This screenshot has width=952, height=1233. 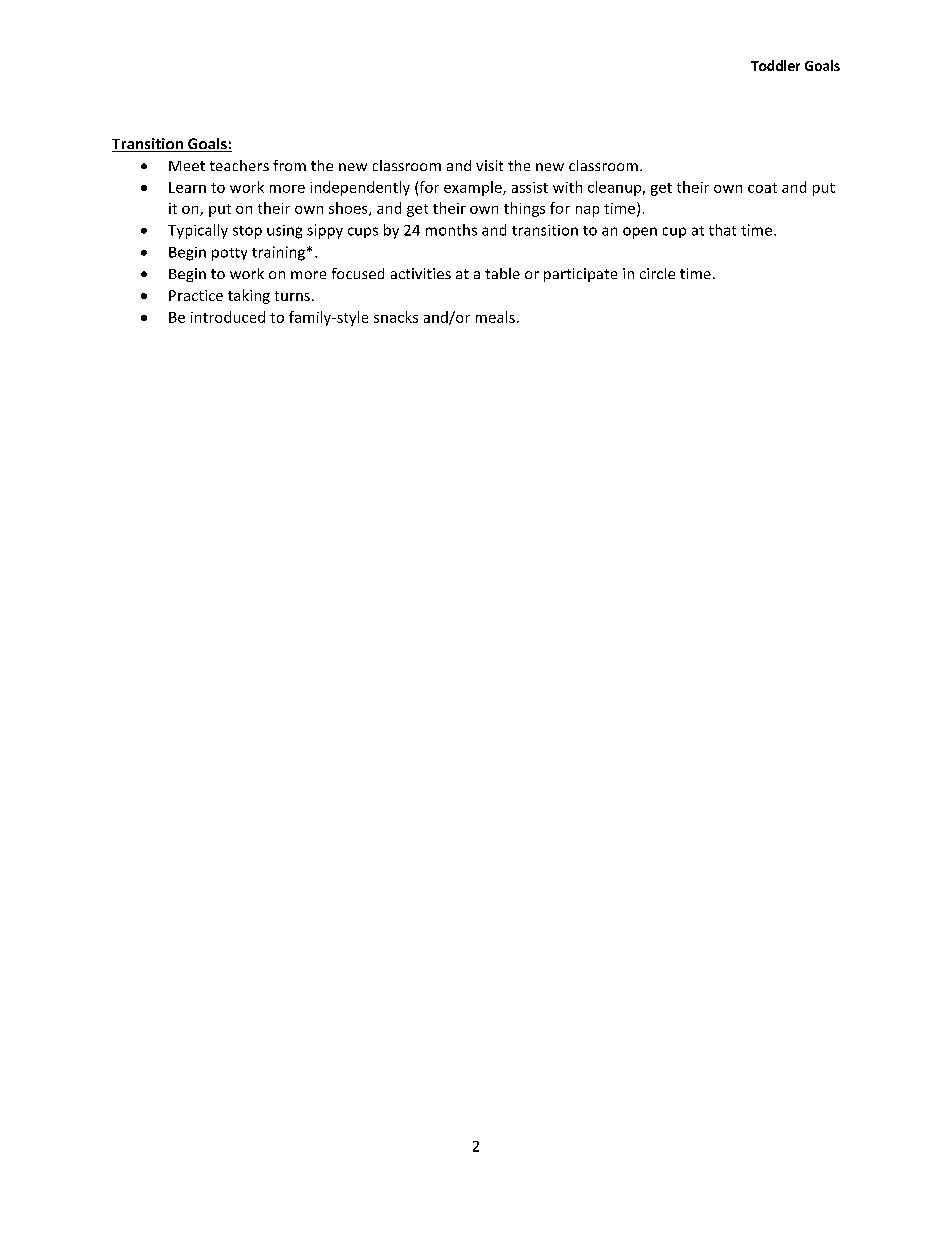 I want to click on introduced, so click(x=228, y=317).
